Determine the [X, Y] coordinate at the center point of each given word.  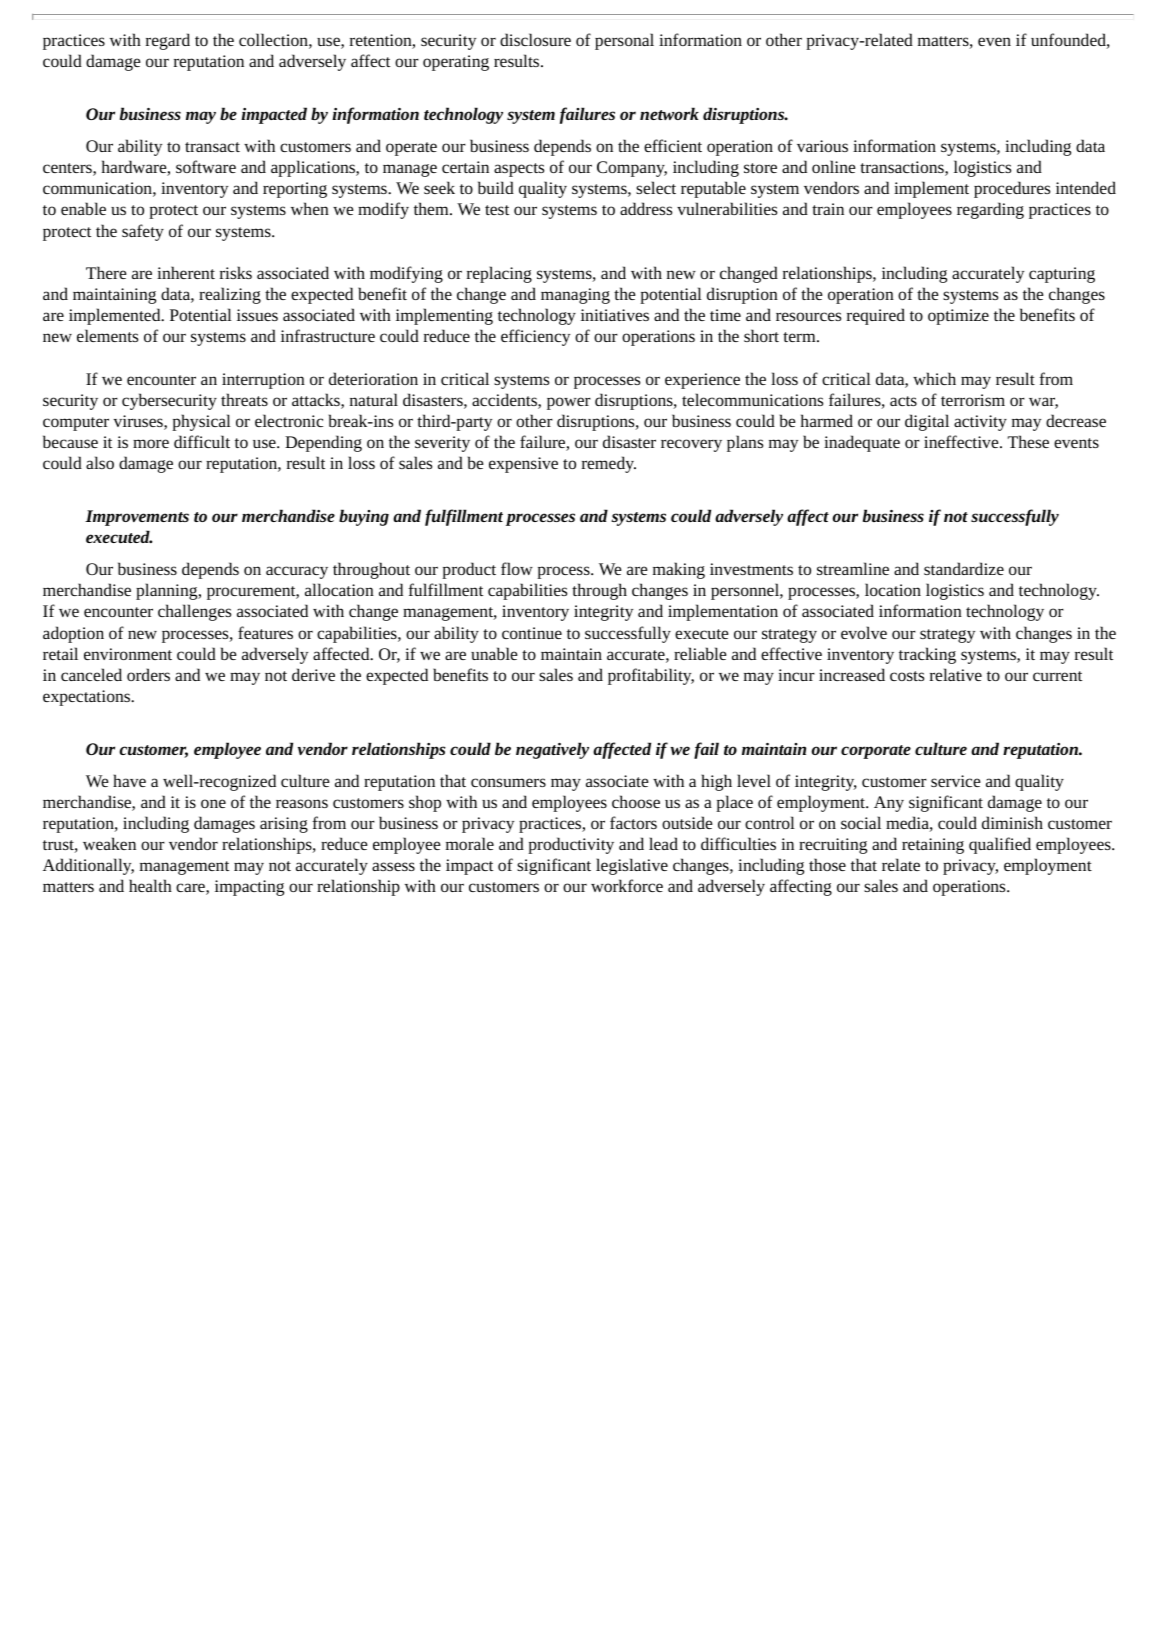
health [150, 885]
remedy [609, 464]
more [151, 443]
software [206, 166]
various [822, 146]
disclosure [535, 39]
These [1028, 441]
